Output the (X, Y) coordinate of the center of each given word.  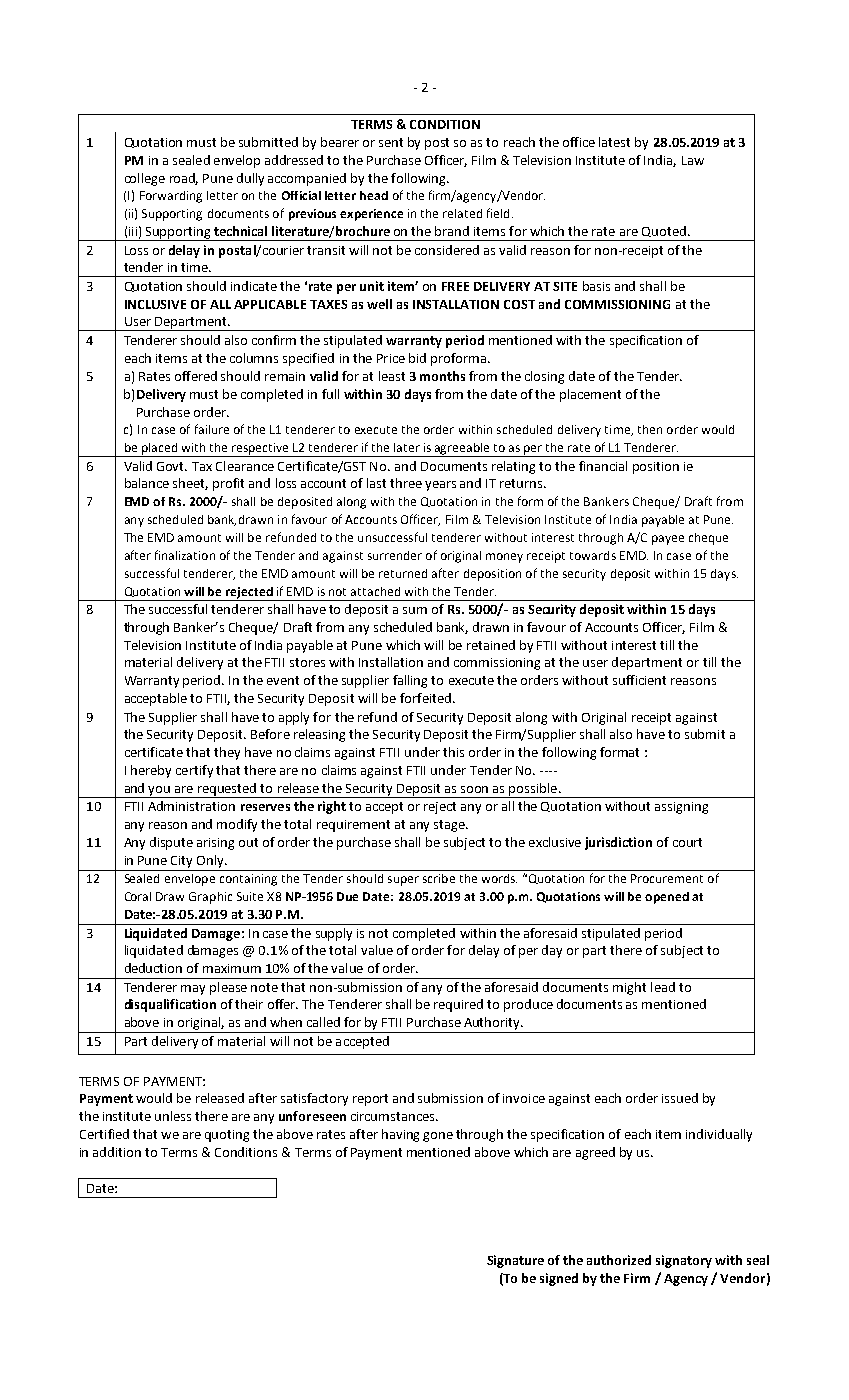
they (227, 753)
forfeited (425, 698)
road (184, 179)
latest (614, 142)
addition (117, 1152)
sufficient (639, 680)
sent (391, 142)
